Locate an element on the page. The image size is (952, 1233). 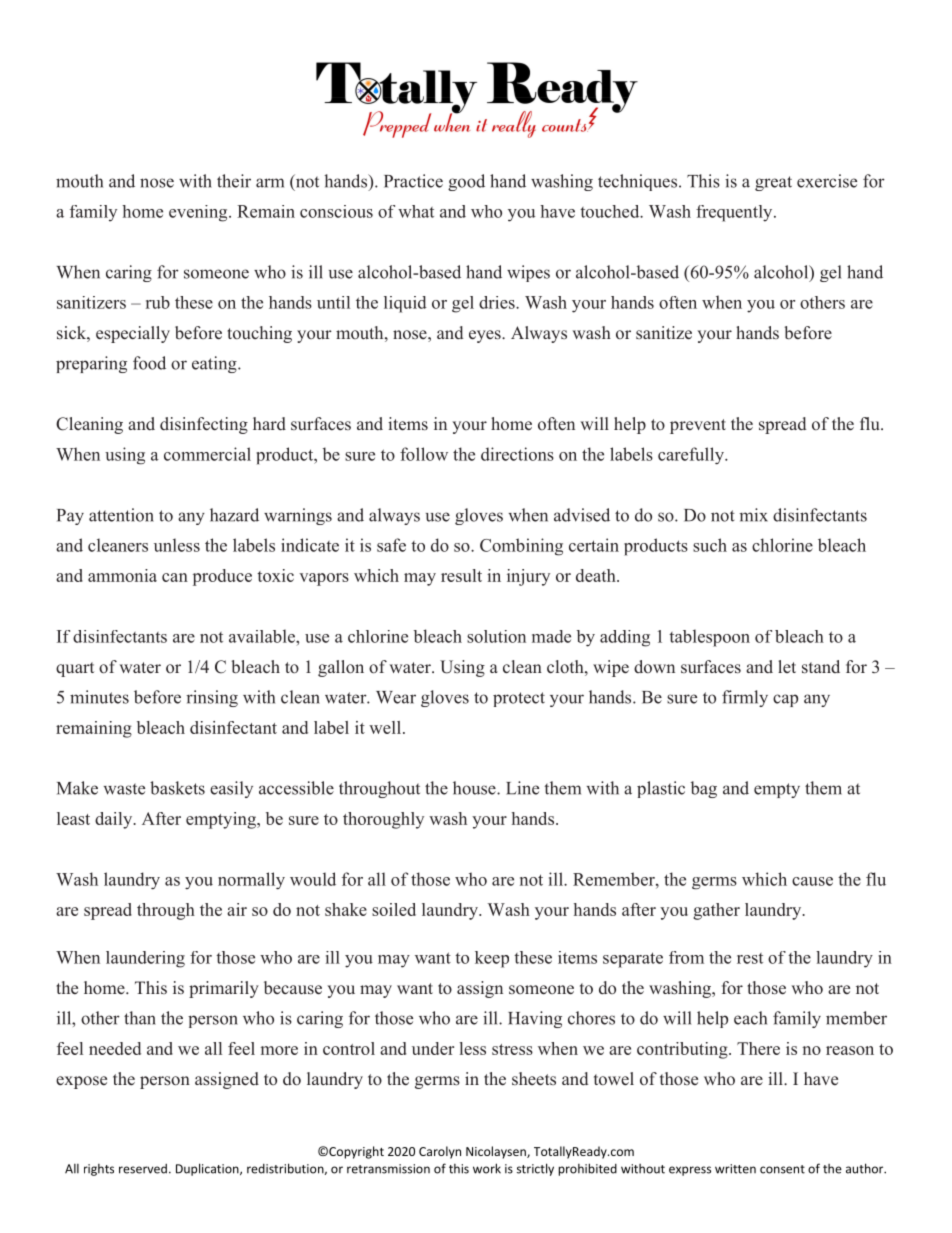
reserved is located at coordinates (143, 1169).
